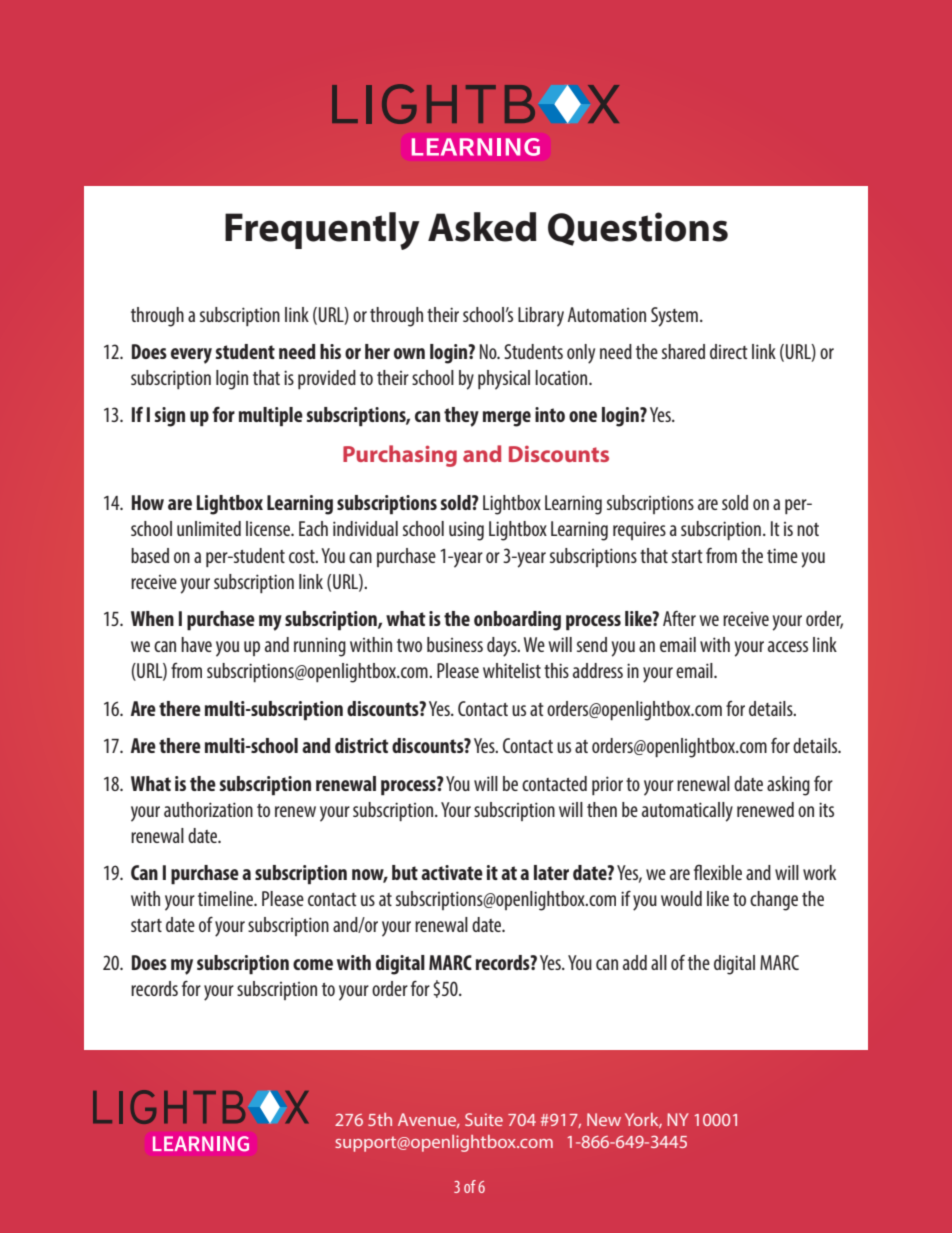  I want to click on change, so click(774, 901).
